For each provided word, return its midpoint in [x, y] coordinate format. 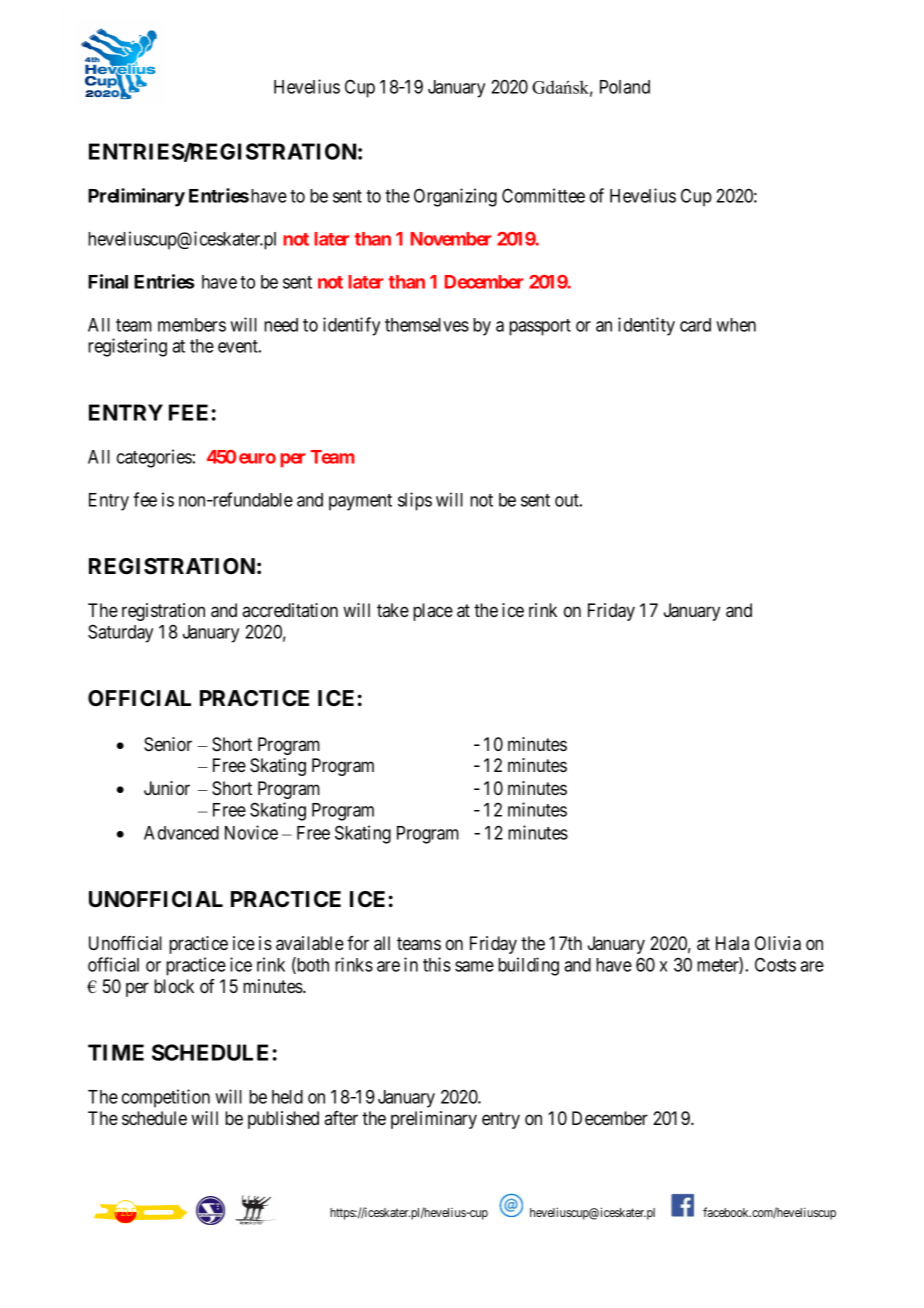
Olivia [778, 943]
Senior [168, 744]
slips [415, 501]
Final [108, 281]
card [695, 325]
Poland [625, 87]
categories [154, 458]
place [433, 612]
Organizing [455, 197]
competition [166, 1098]
